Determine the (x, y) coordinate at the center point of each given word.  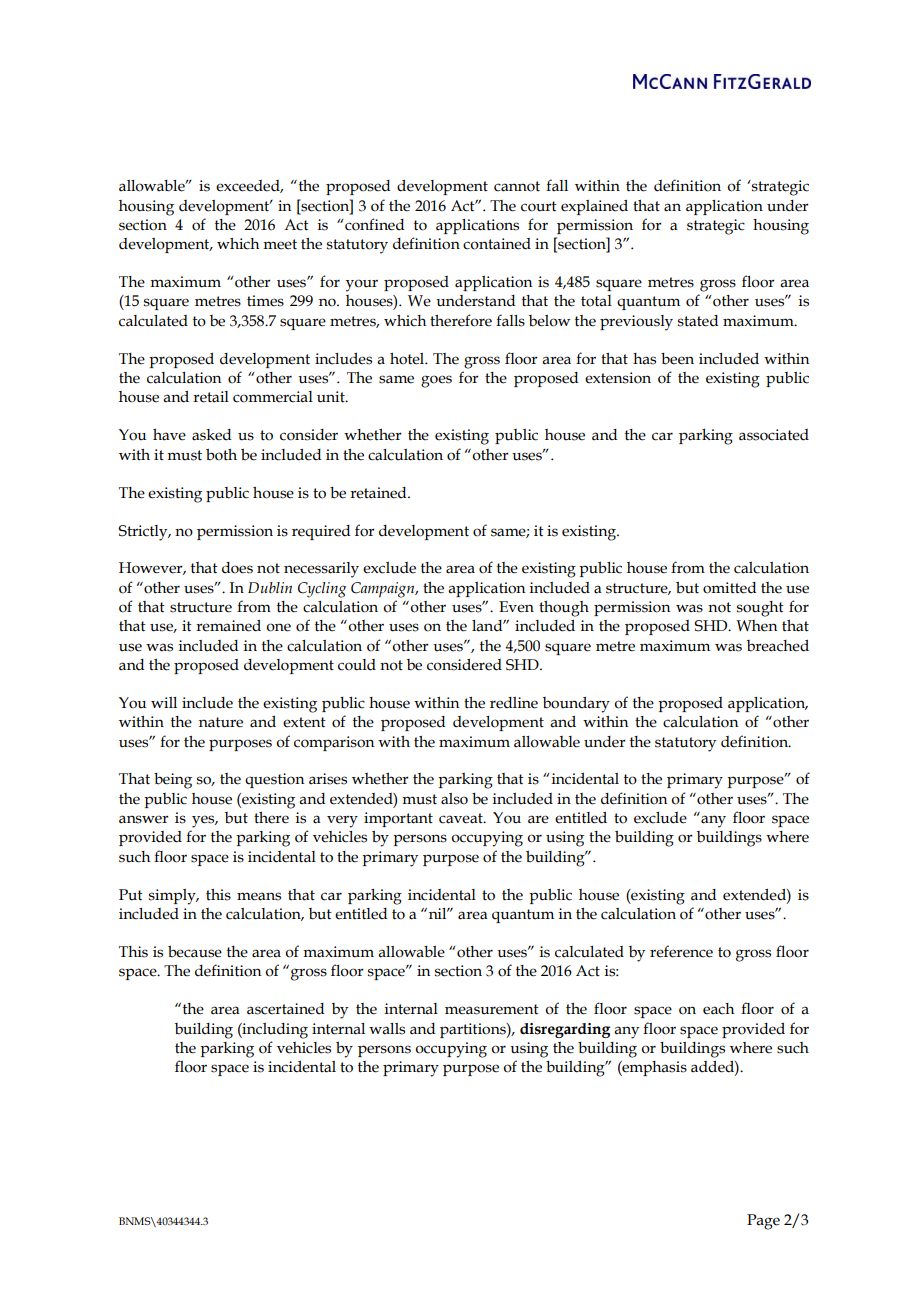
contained (497, 244)
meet (280, 244)
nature (221, 722)
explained (594, 207)
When (756, 626)
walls (387, 1029)
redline (514, 703)
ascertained (285, 1009)
